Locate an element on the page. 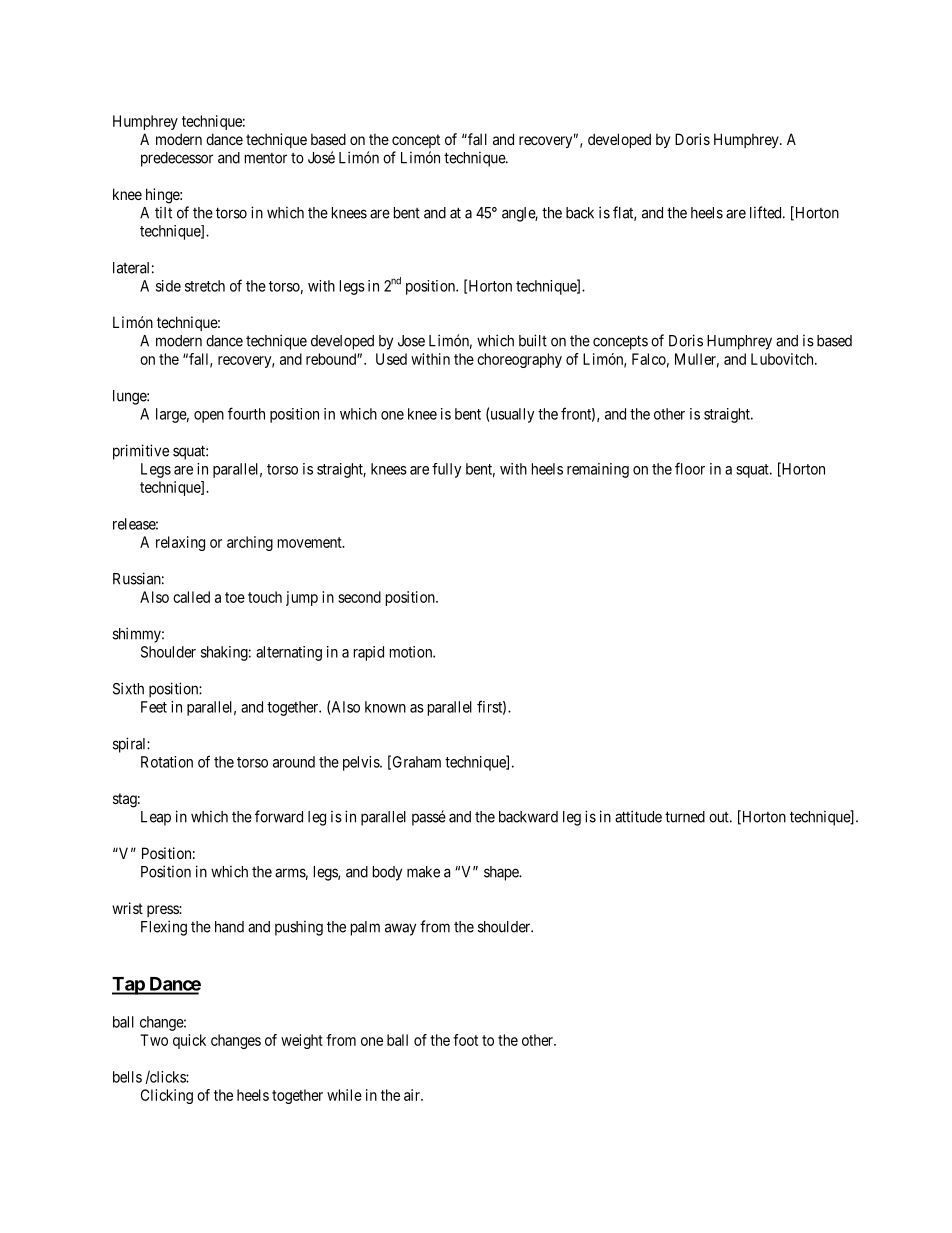 The height and width of the page is (1233, 952). rapid is located at coordinates (369, 653).
